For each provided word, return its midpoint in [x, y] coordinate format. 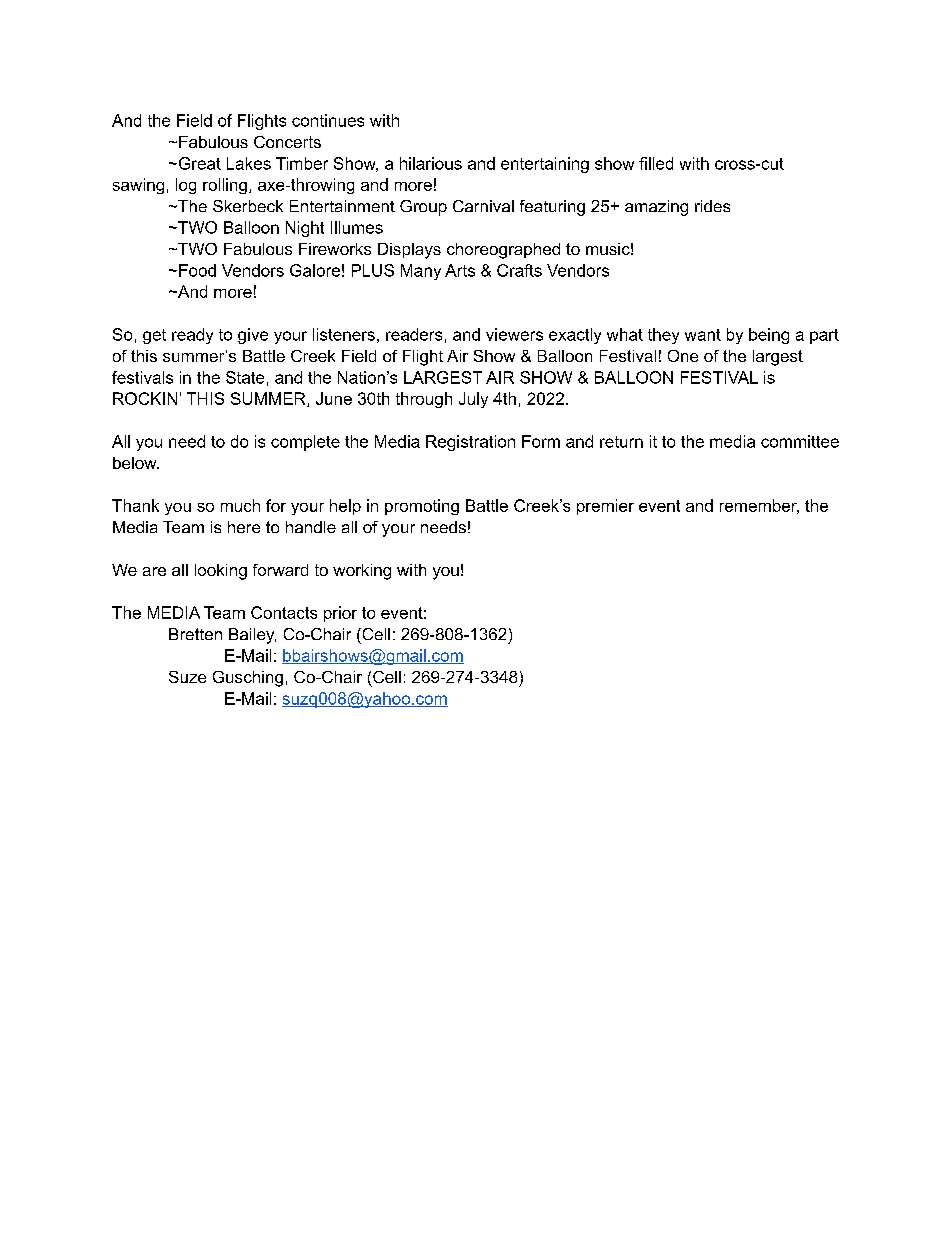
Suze [187, 677]
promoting [422, 507]
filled [656, 163]
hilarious [431, 163]
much [240, 505]
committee [800, 441]
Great [198, 163]
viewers [514, 334]
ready [192, 336]
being [769, 336]
